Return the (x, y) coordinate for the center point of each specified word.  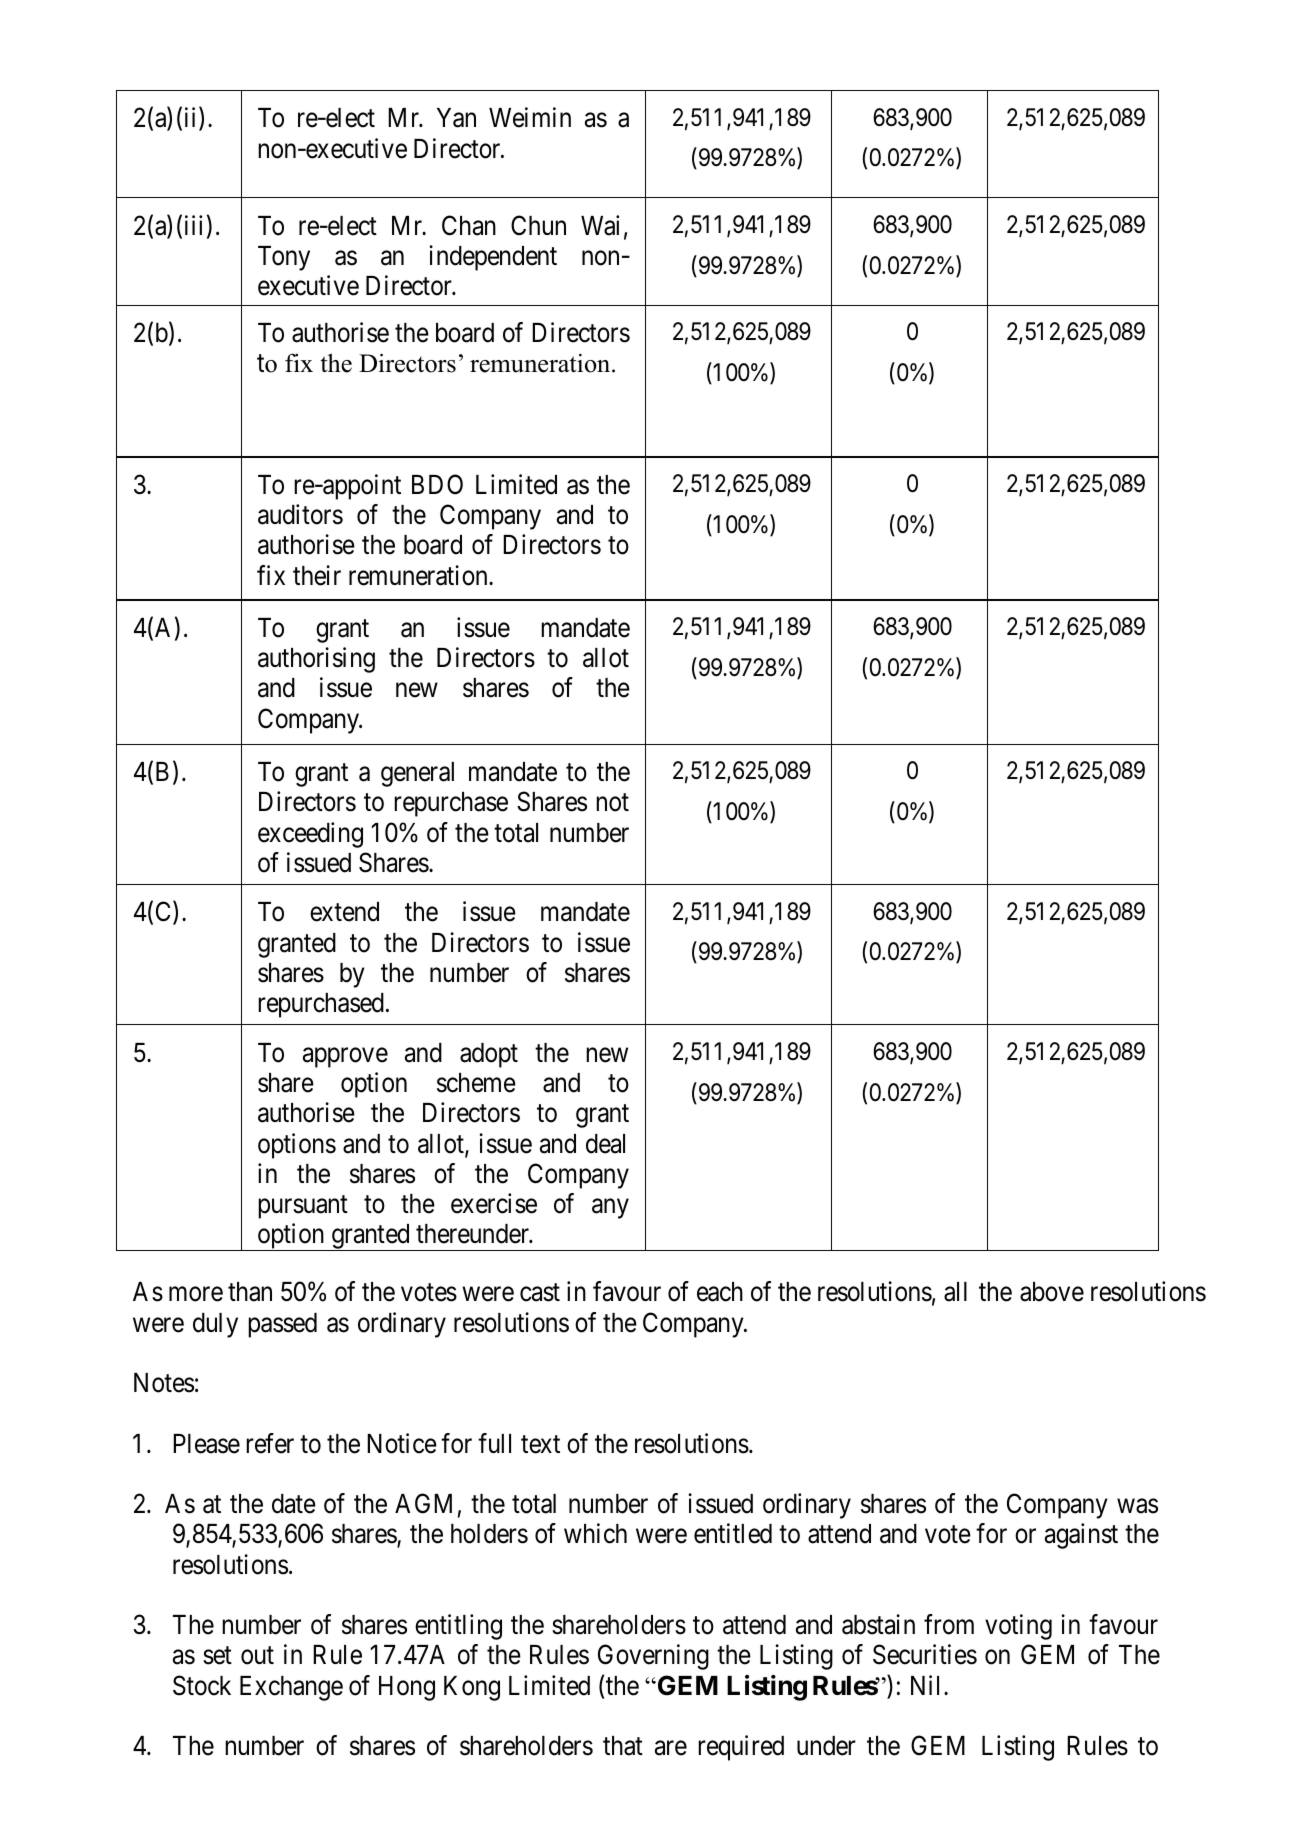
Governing (653, 1657)
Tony (284, 258)
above (1052, 1292)
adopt (489, 1055)
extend (344, 912)
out (257, 1656)
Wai (600, 225)
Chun (538, 225)
